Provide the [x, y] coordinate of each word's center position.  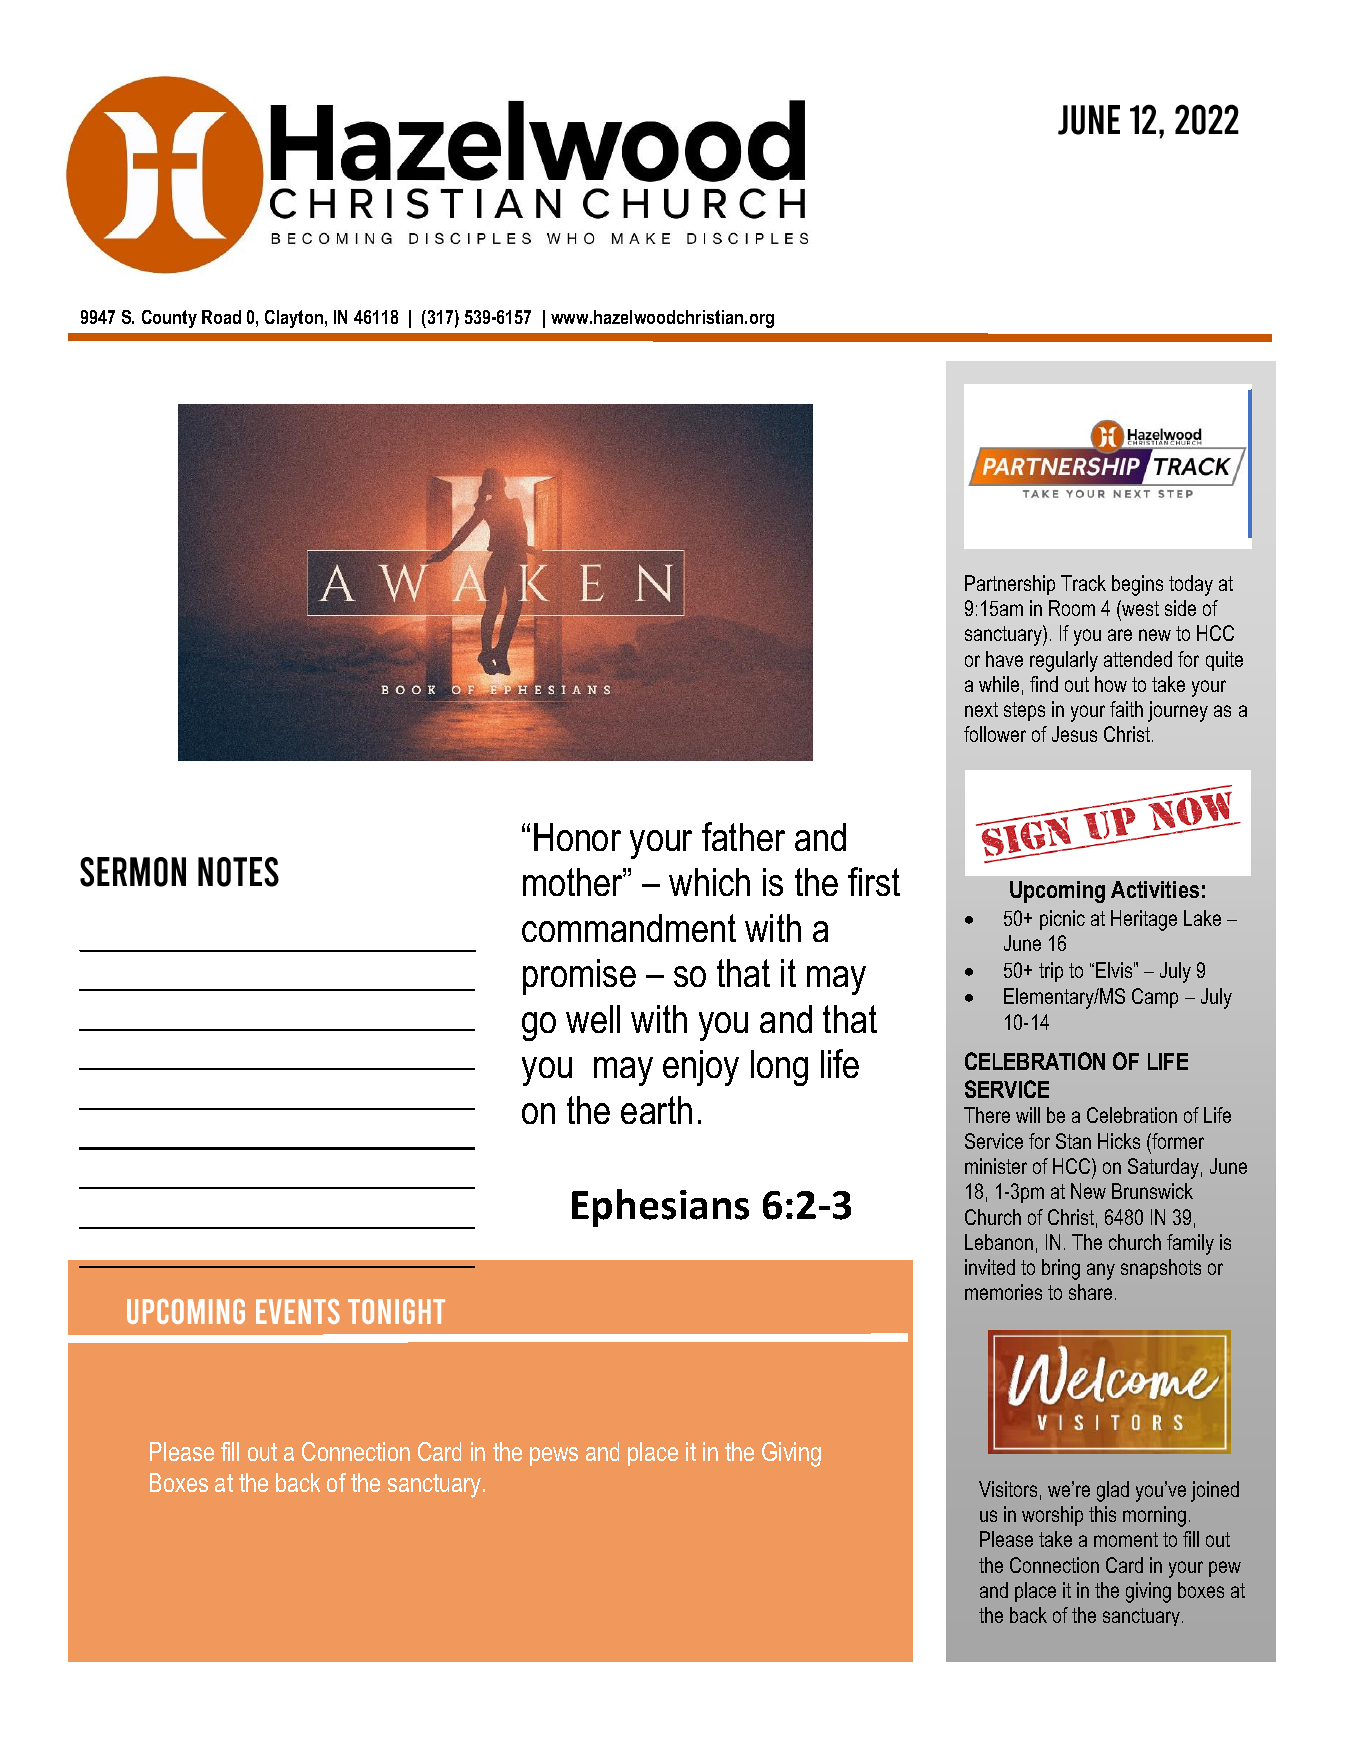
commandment [629, 928]
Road [221, 317]
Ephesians [660, 1208]
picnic [1062, 920]
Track [1083, 583]
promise [579, 977]
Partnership [1010, 585]
